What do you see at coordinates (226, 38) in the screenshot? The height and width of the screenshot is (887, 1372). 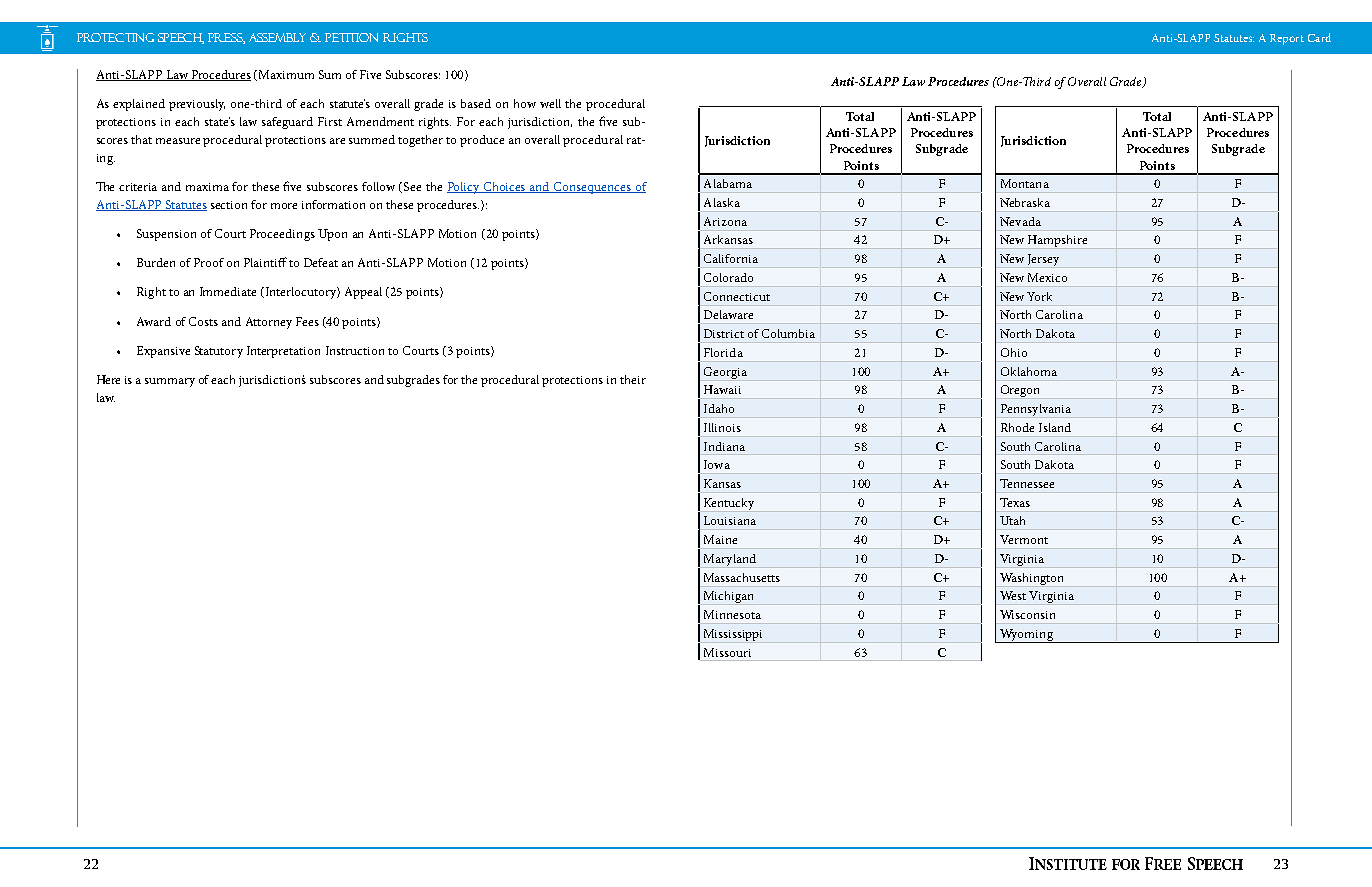 I see `Press` at bounding box center [226, 38].
